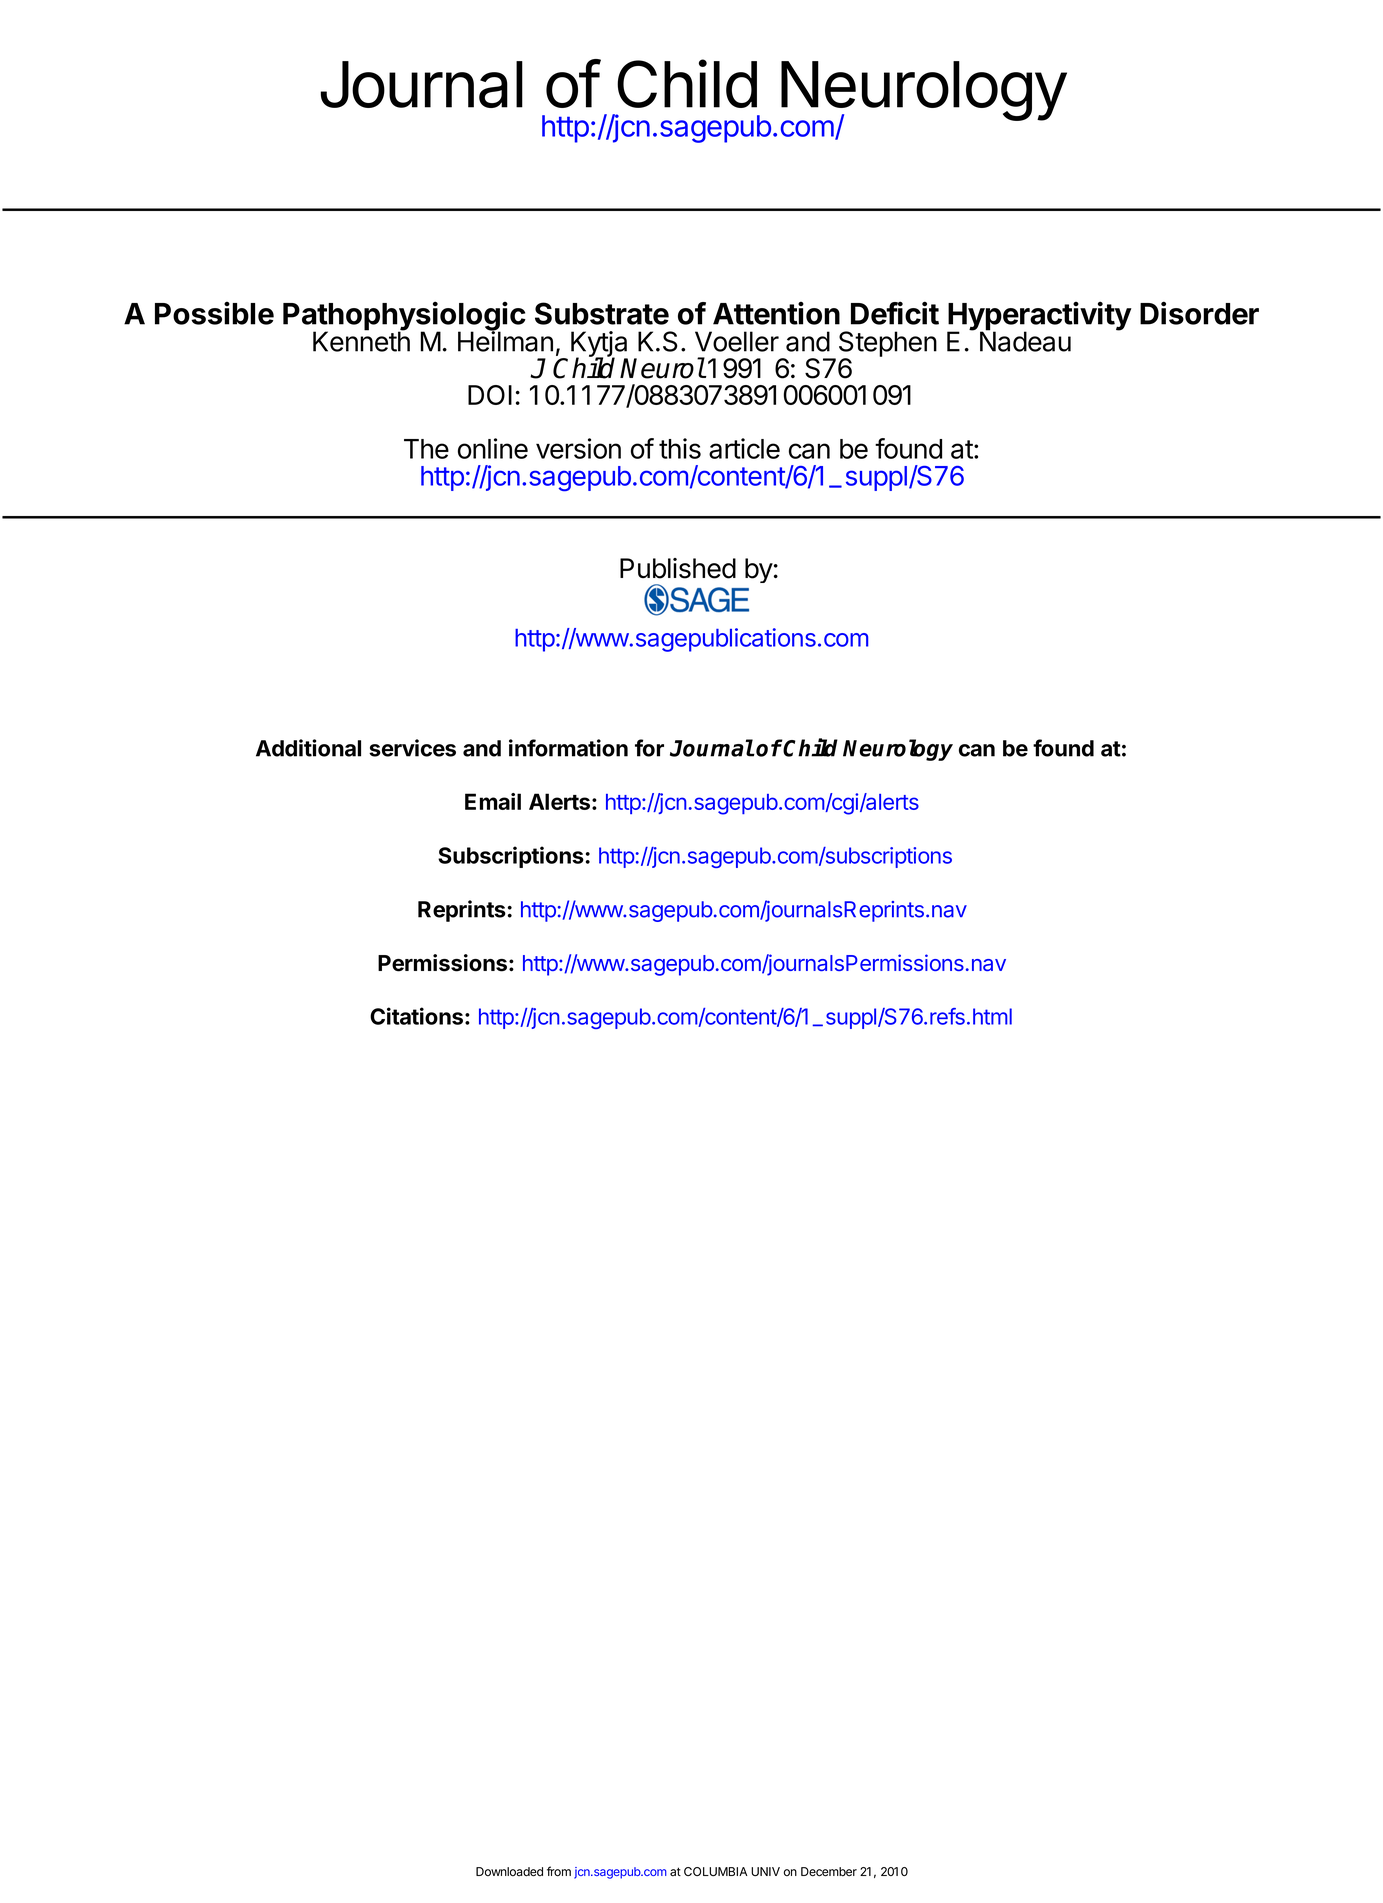  Describe the element at coordinates (509, 1872) in the image. I see `Downloaded` at that location.
